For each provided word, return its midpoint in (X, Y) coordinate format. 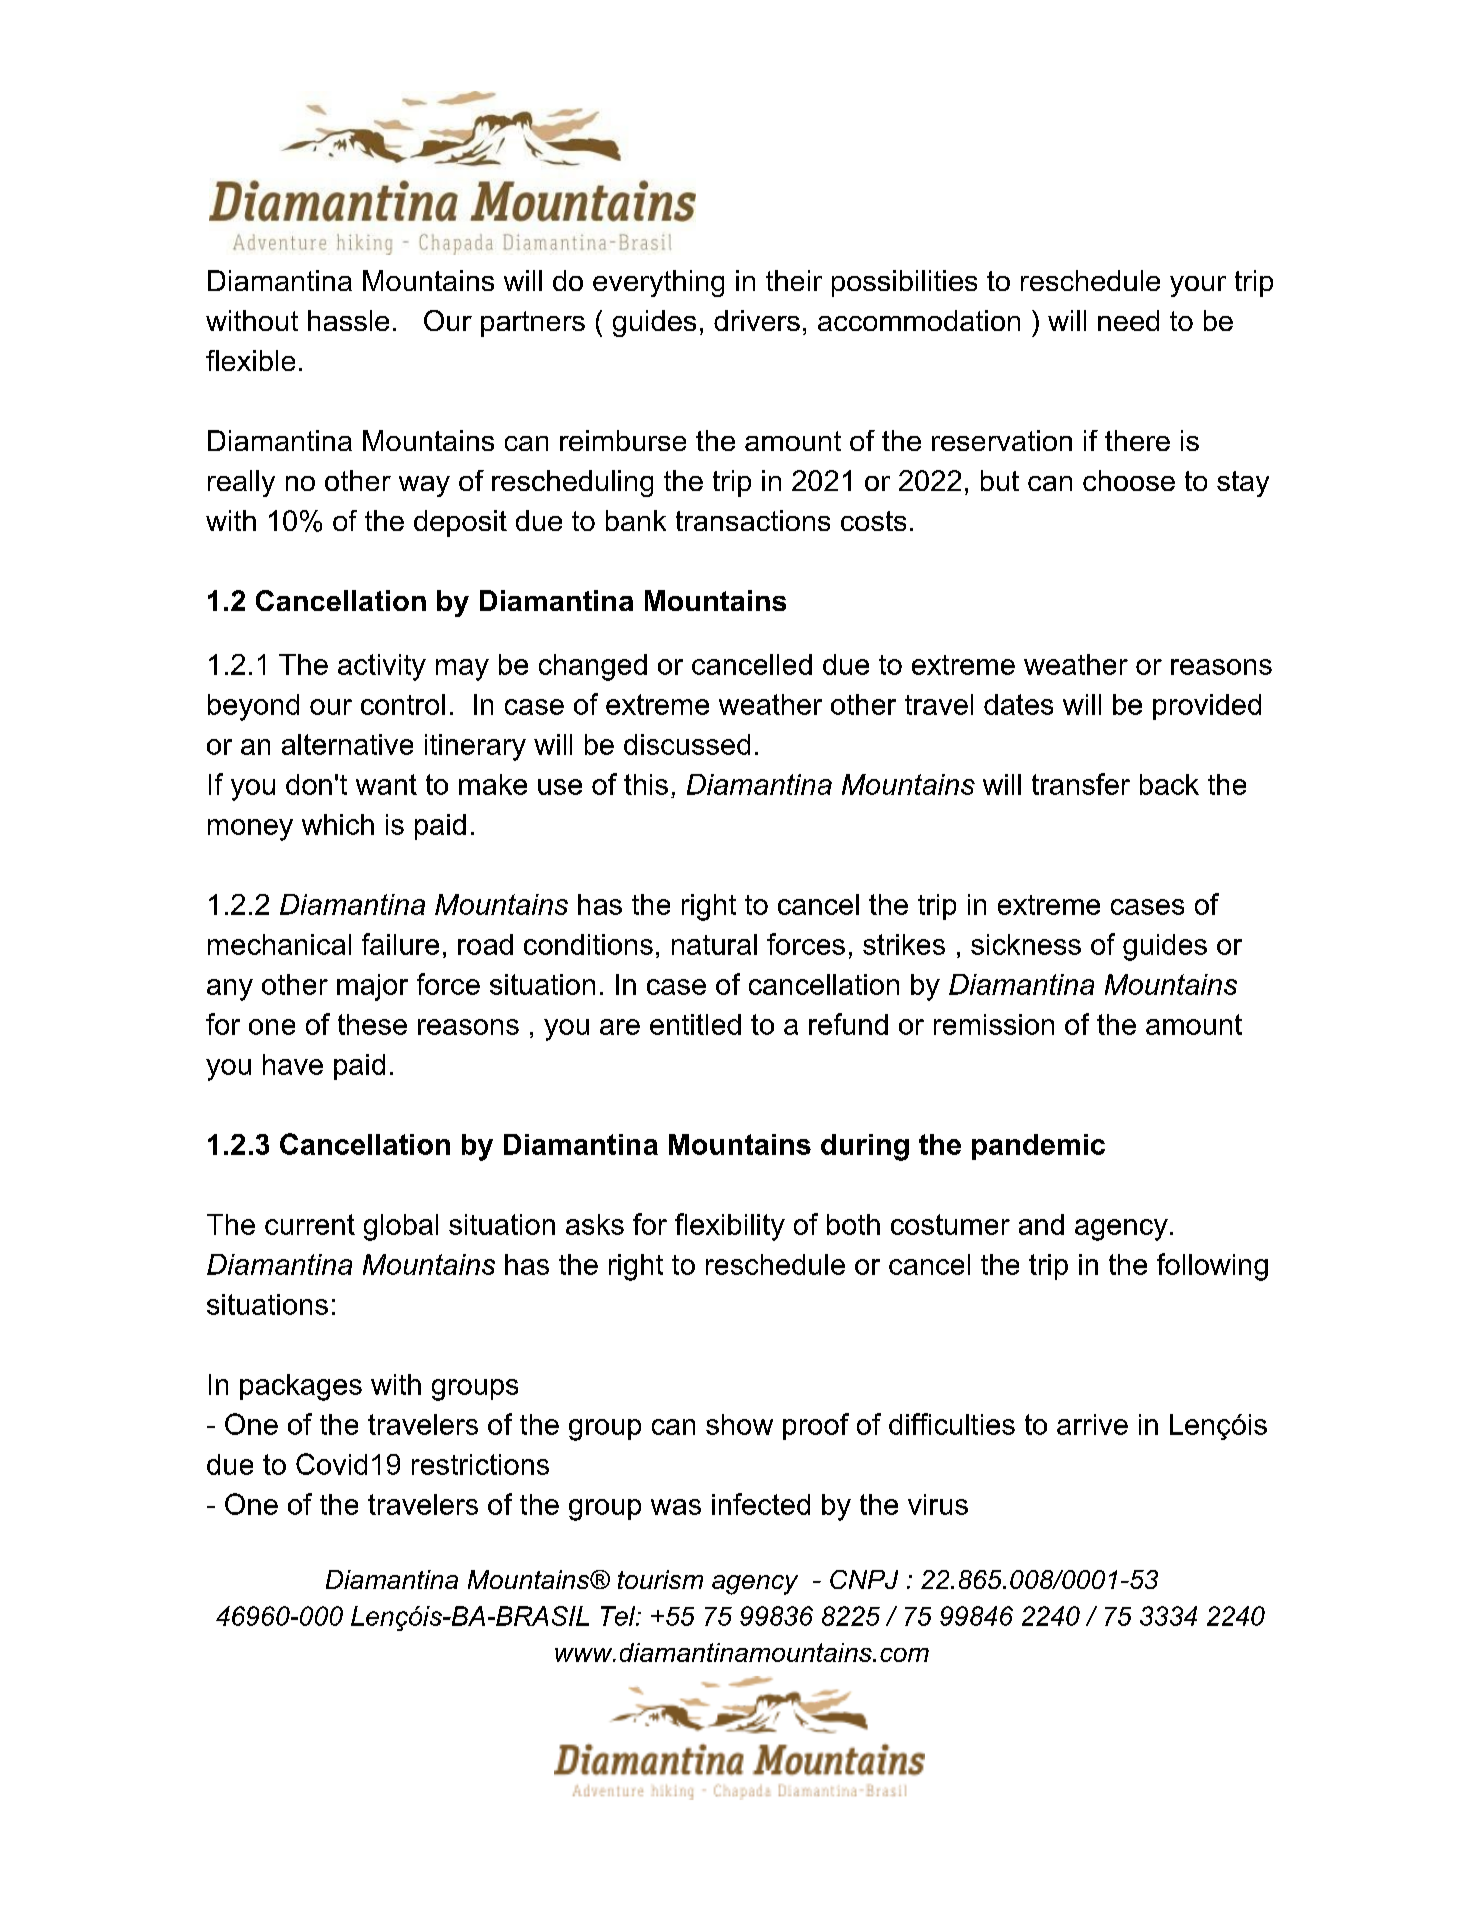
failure (400, 944)
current (310, 1224)
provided (1207, 707)
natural (714, 944)
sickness (1026, 944)
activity (382, 667)
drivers (757, 320)
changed (593, 667)
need (1128, 320)
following (1212, 1267)
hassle (348, 320)
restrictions (480, 1464)
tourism (660, 1579)
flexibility (730, 1227)
